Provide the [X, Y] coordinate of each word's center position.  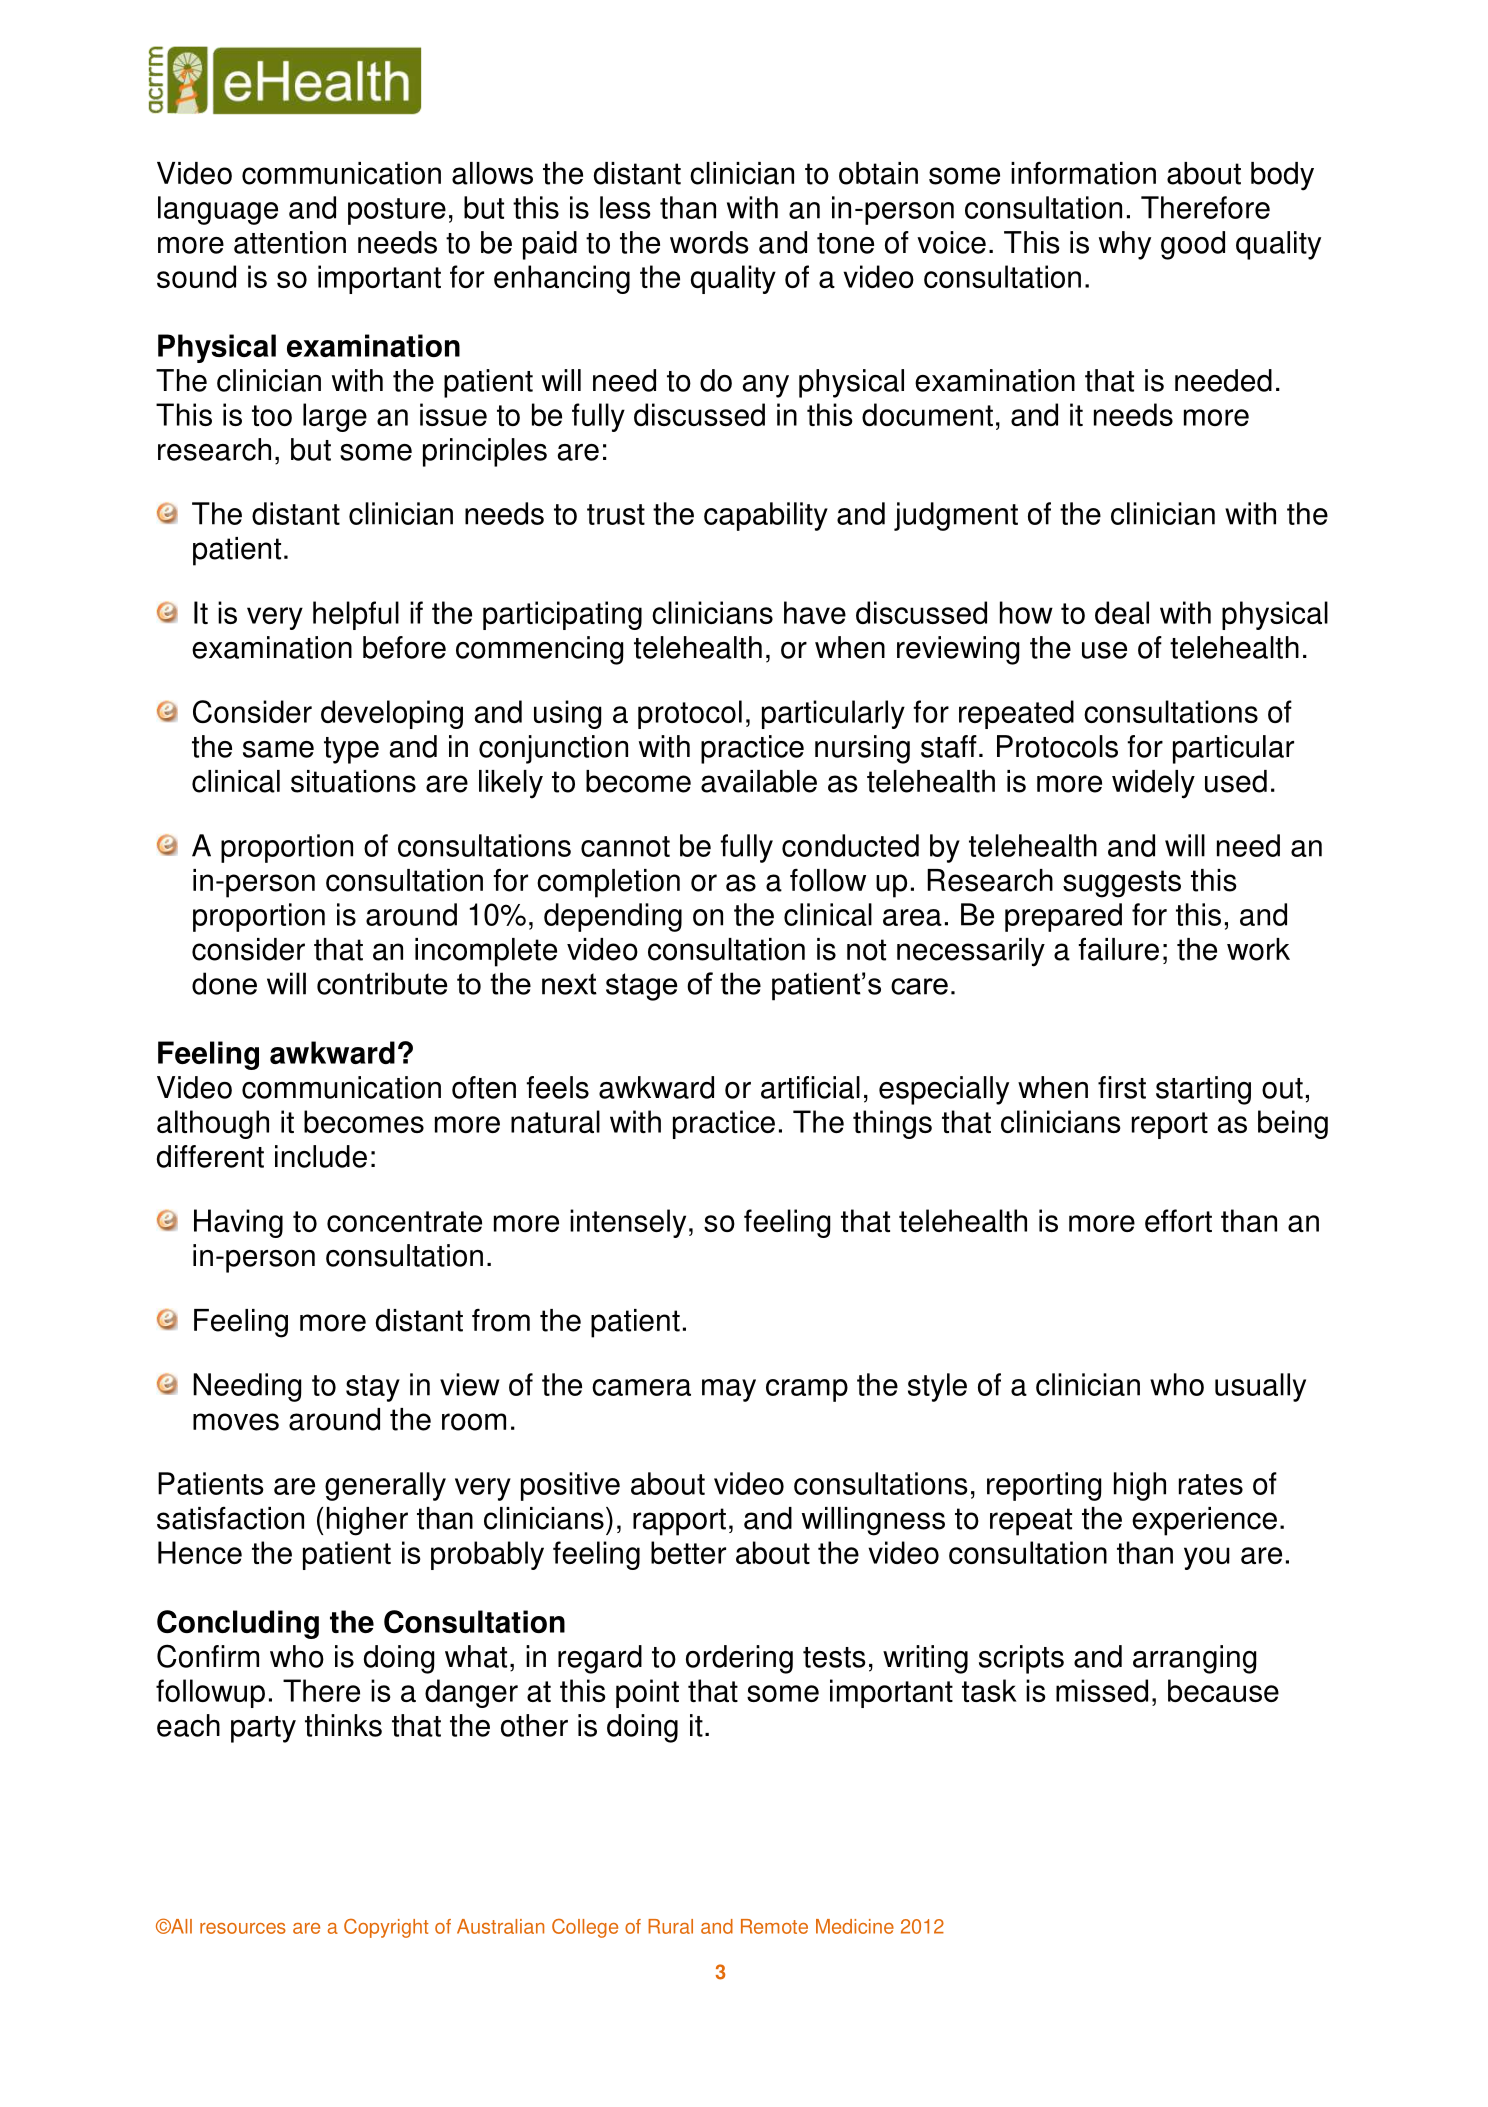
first [1122, 1087]
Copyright [386, 1928]
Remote [774, 1926]
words [709, 242]
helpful [356, 615]
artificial [810, 1087]
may [729, 1390]
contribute [382, 983]
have [815, 612]
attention [290, 242]
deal [1122, 612]
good [1193, 245]
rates [1211, 1484]
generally [385, 1486]
